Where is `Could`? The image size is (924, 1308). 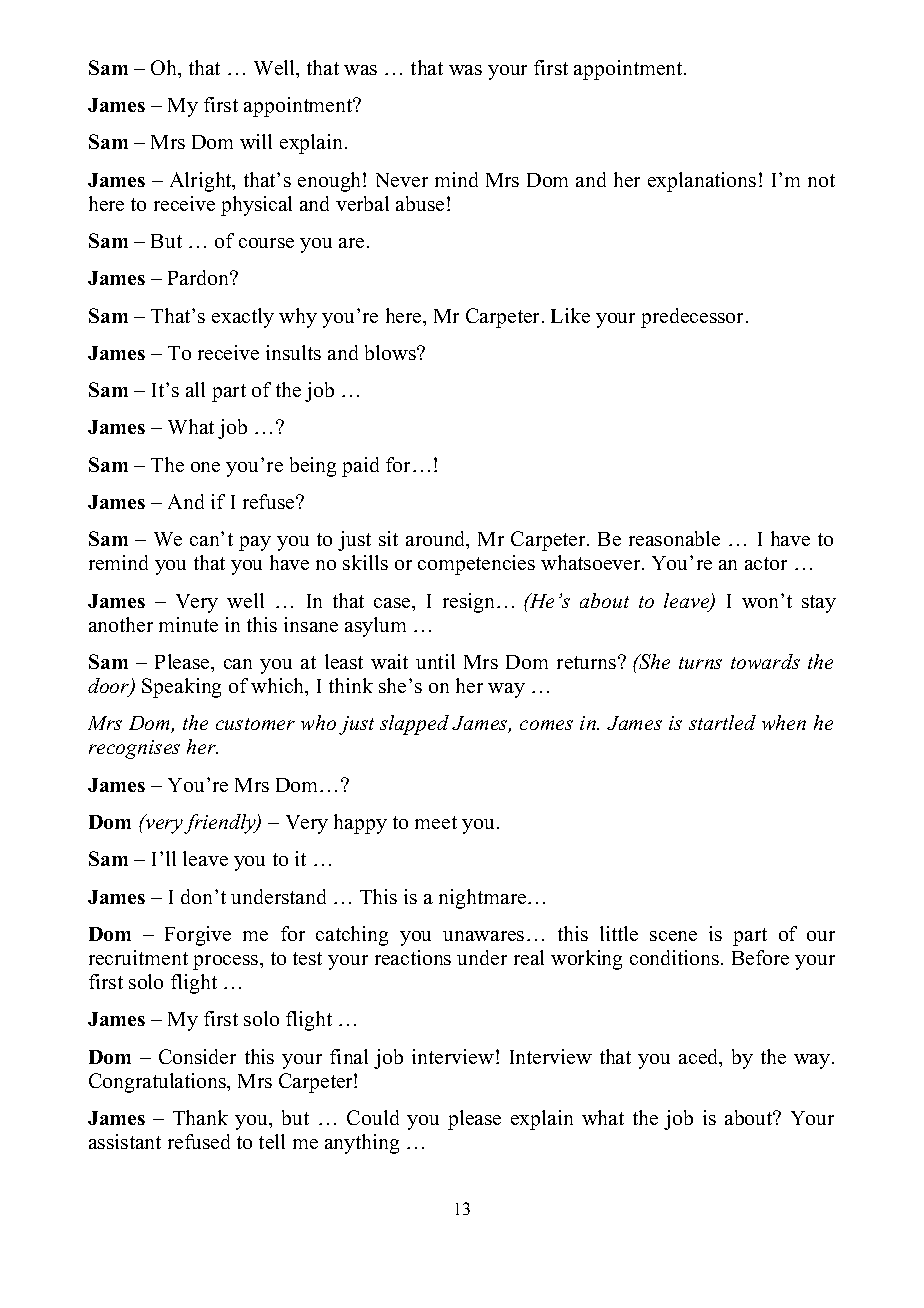
Could is located at coordinates (373, 1117).
